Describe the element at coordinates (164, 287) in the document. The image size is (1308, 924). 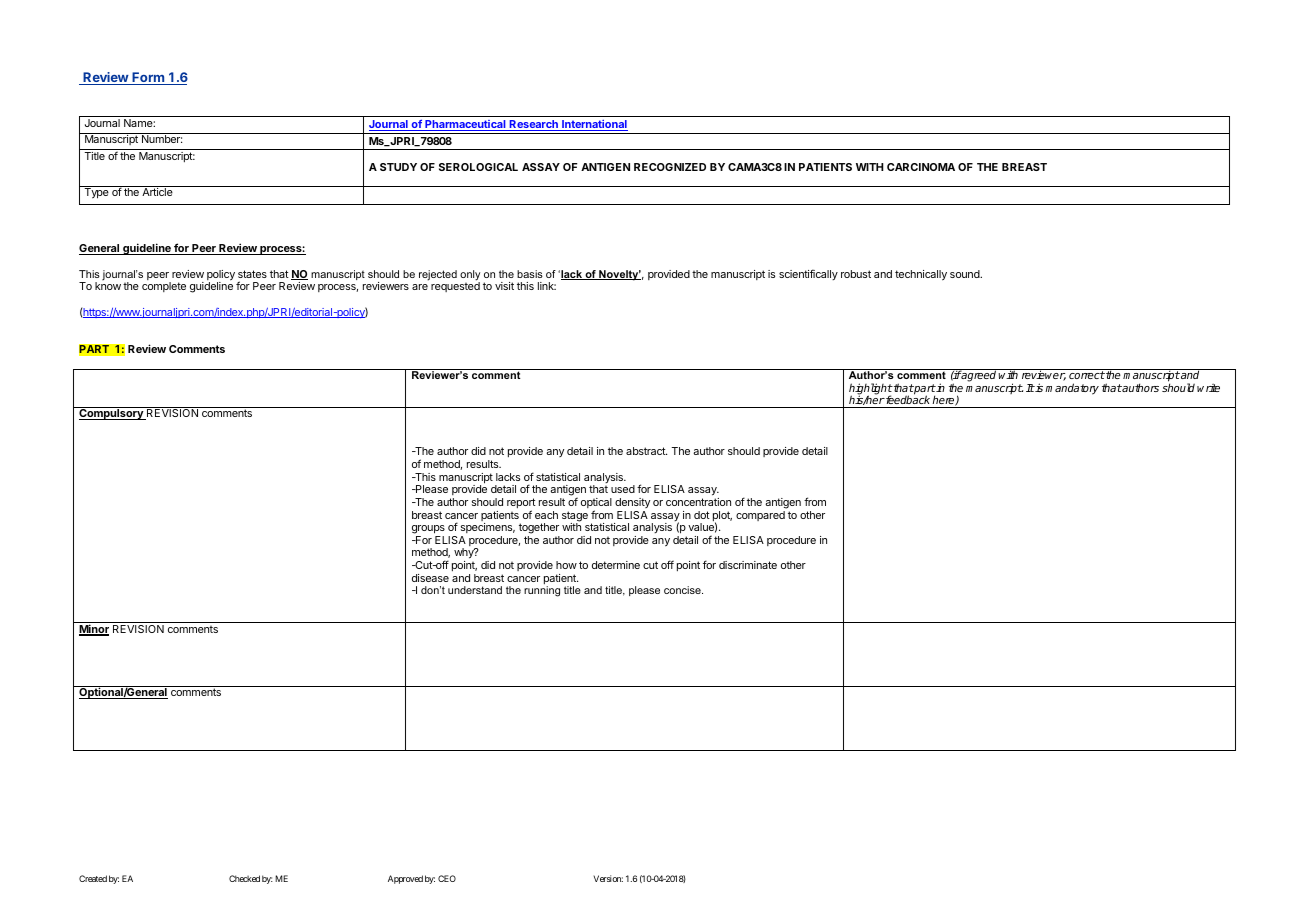
I see `complete` at that location.
